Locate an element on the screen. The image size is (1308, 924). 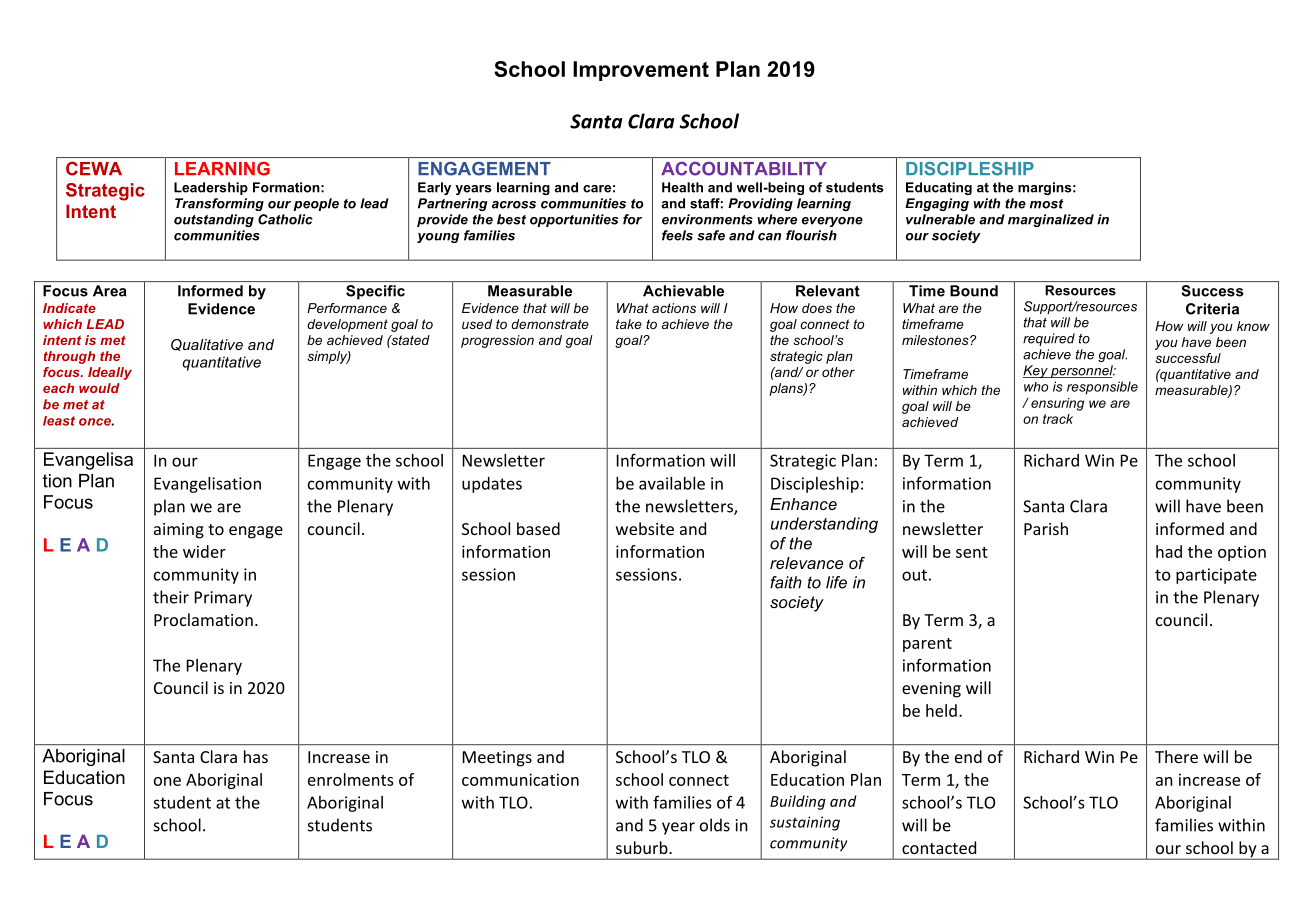
Educating is located at coordinates (939, 188).
